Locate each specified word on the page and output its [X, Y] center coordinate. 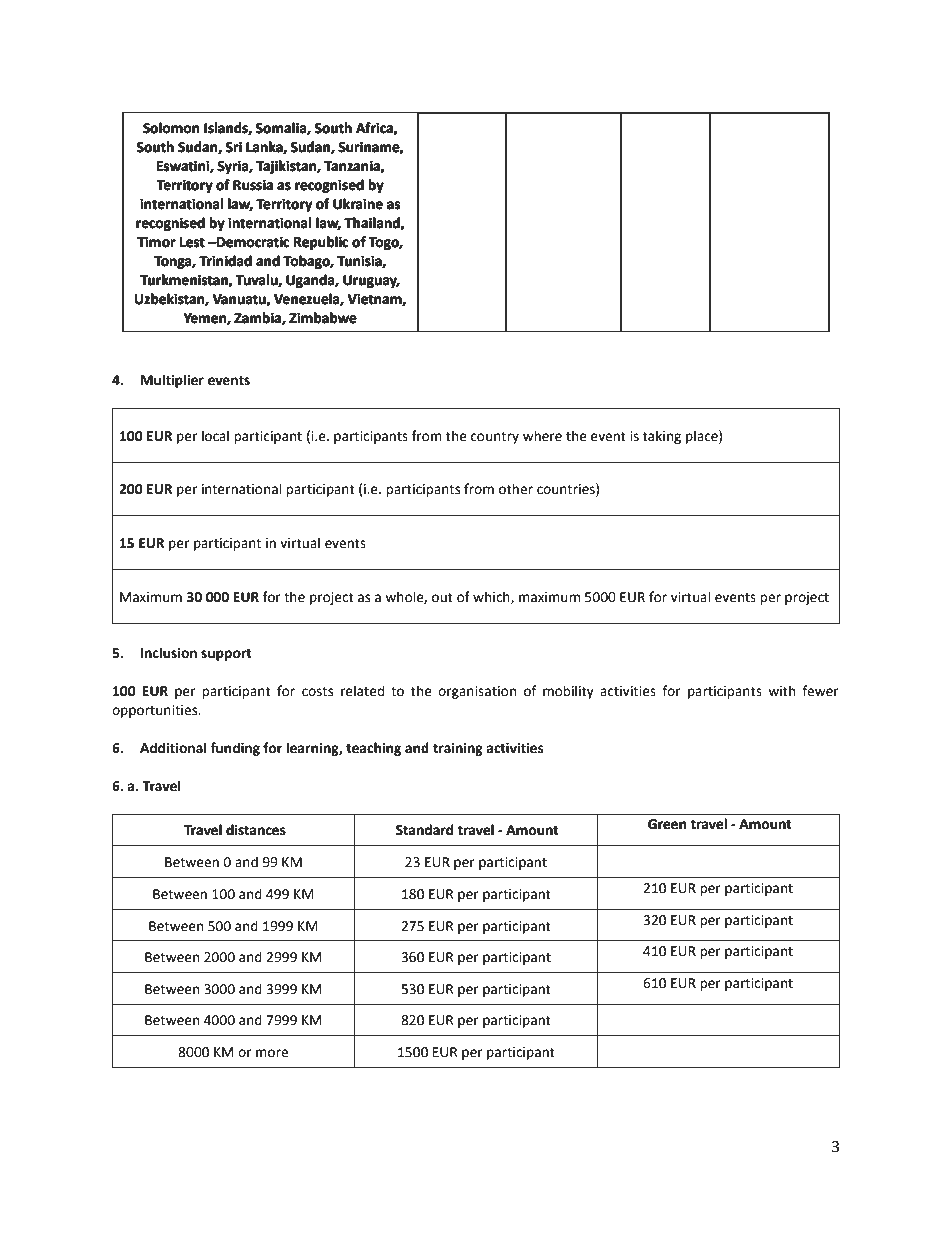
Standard [424, 830]
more [272, 1053]
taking [662, 437]
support [226, 654]
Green [667, 824]
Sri [234, 147]
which [492, 597]
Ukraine [358, 204]
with [781, 691]
